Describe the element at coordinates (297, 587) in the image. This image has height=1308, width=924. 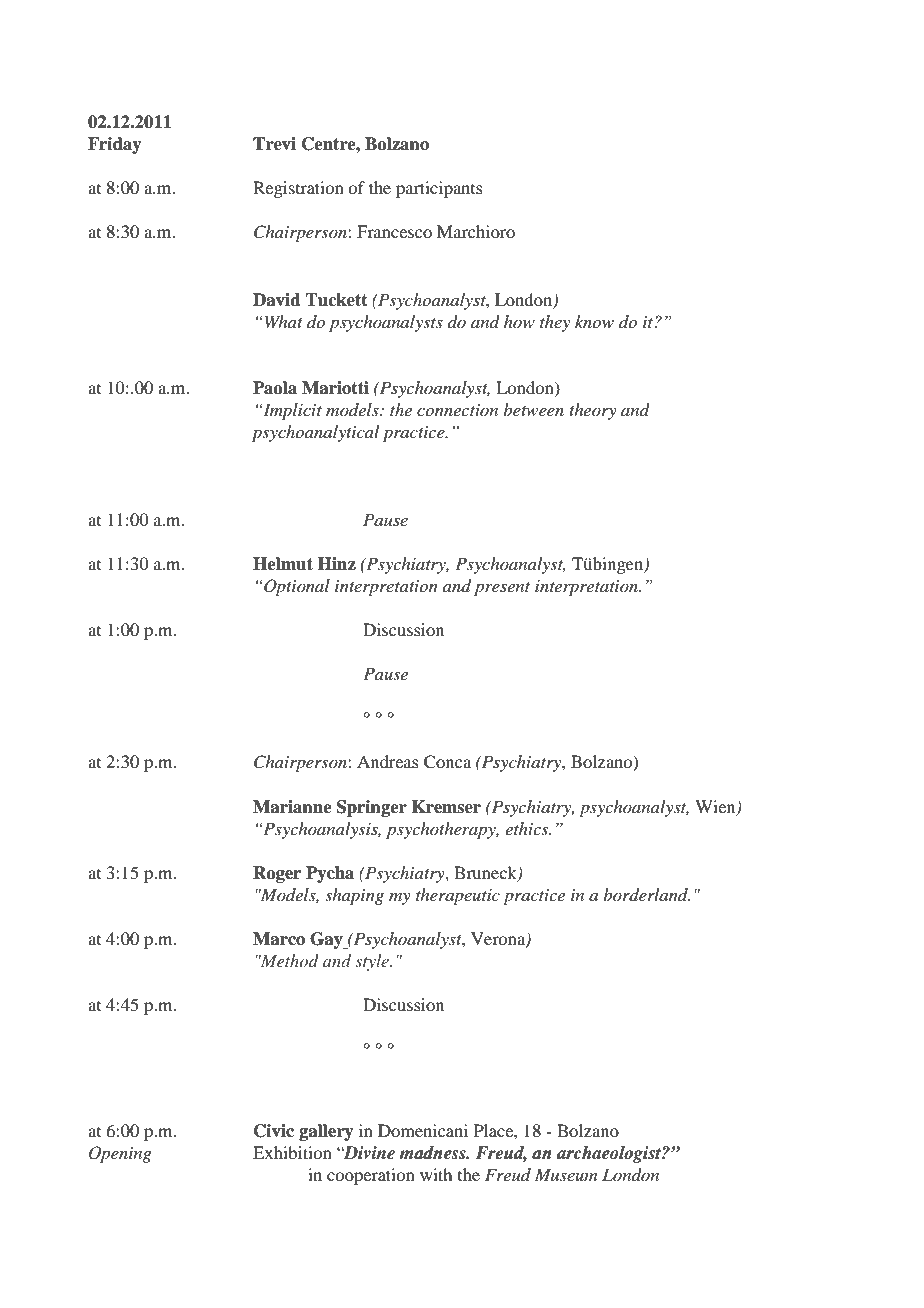
I see `Optional` at that location.
